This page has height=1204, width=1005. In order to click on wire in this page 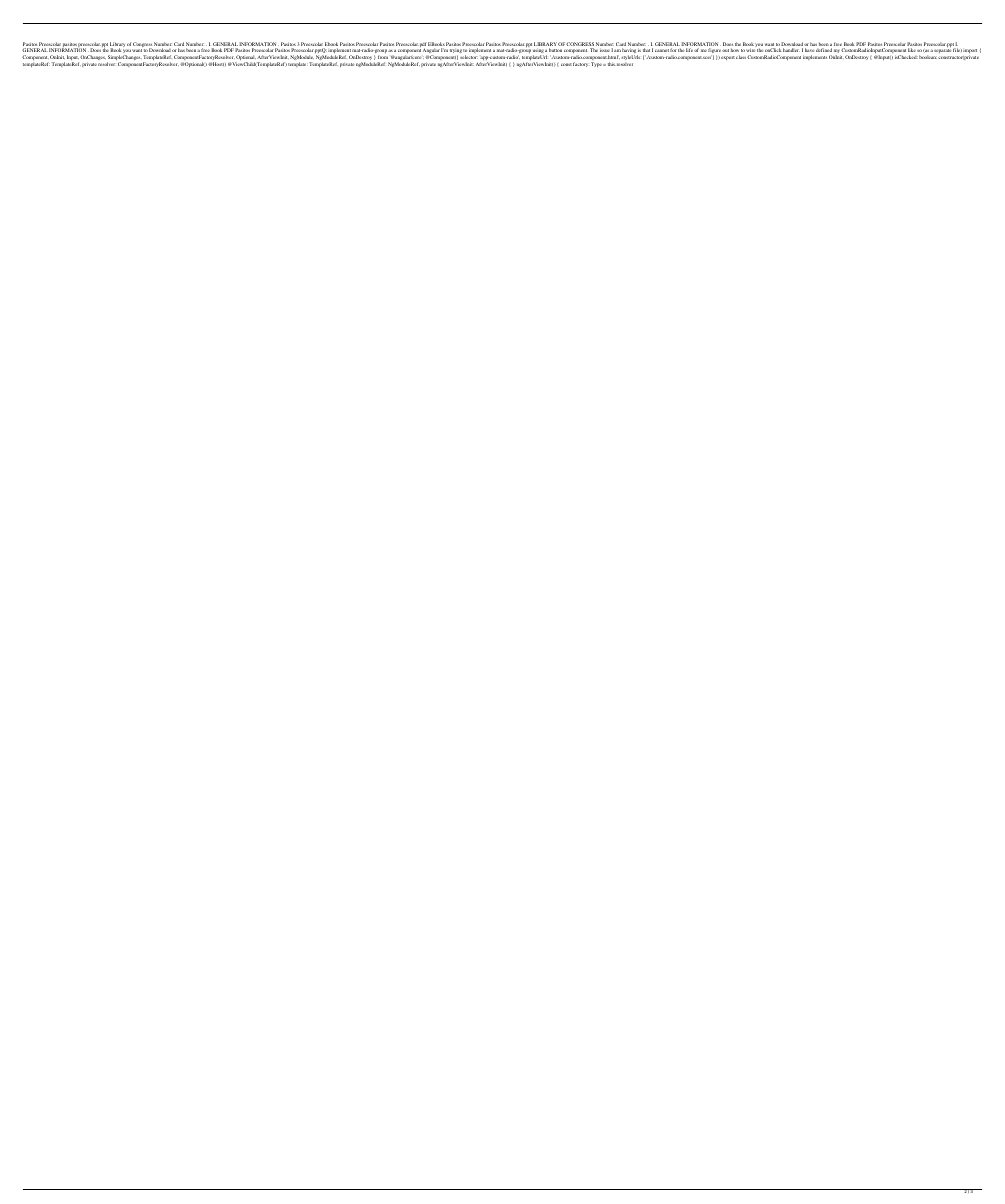, I will do `click(751, 51)`.
